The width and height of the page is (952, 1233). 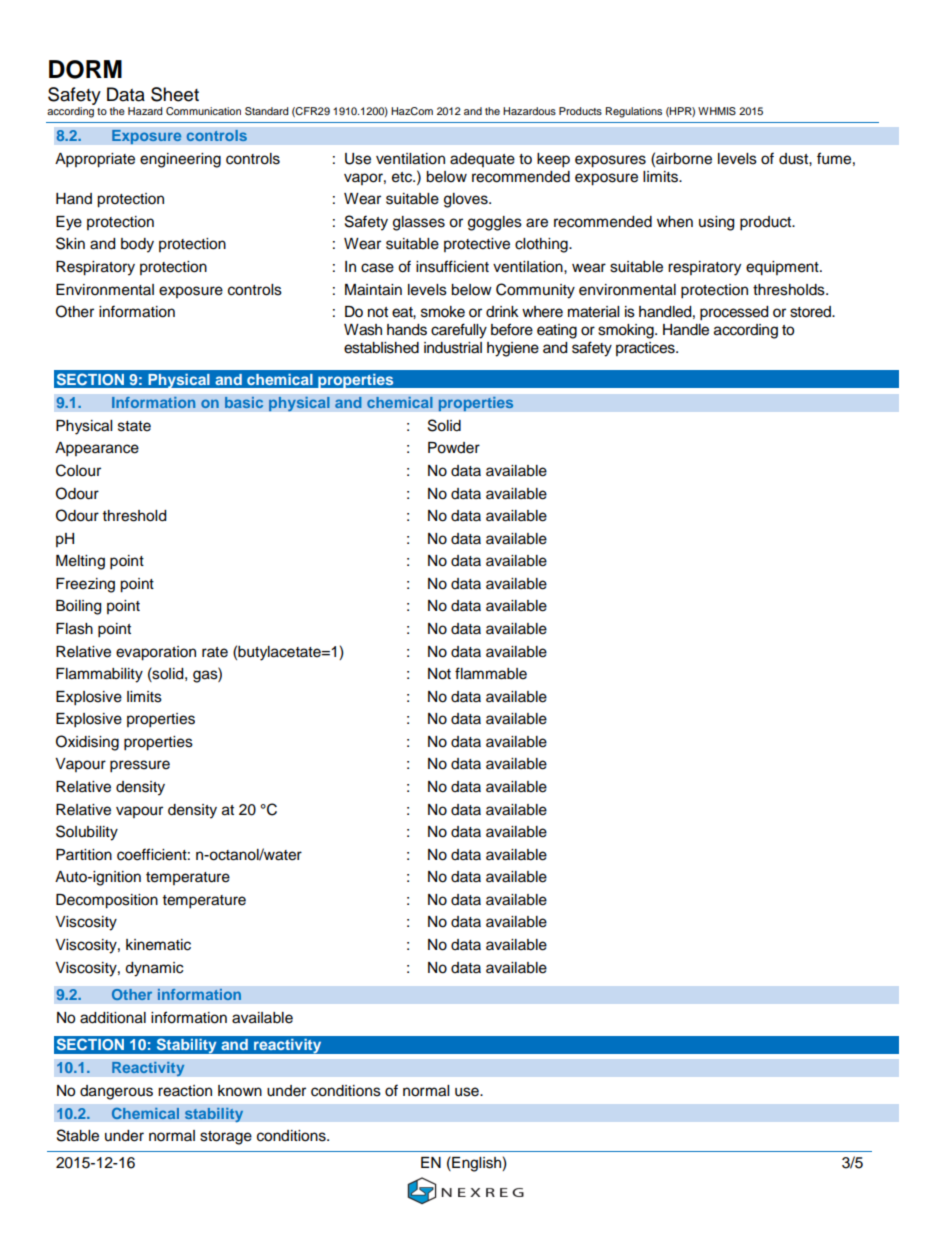 I want to click on Powder, so click(x=454, y=448).
